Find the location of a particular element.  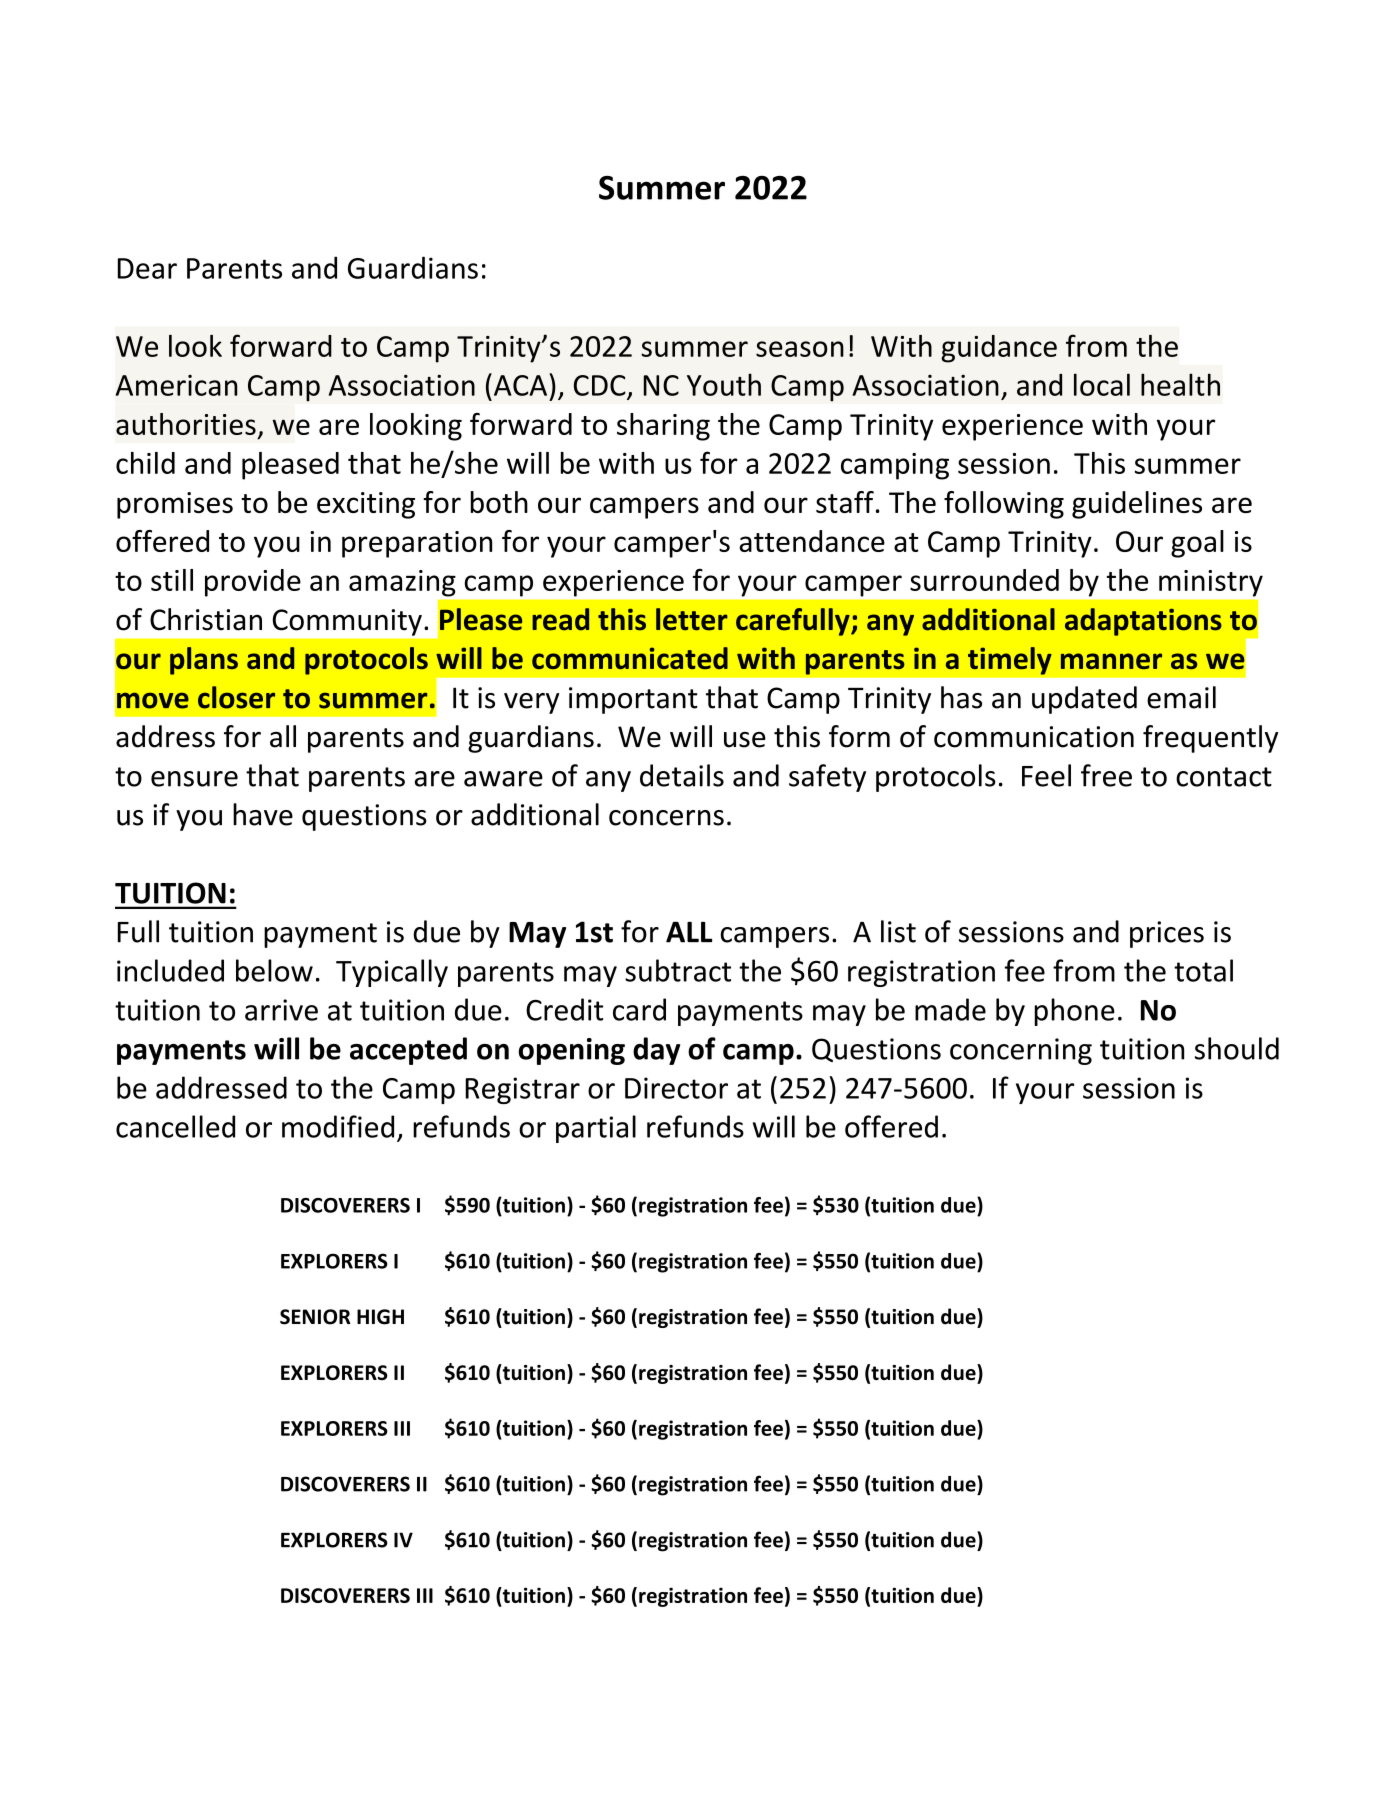

guidance is located at coordinates (999, 349).
